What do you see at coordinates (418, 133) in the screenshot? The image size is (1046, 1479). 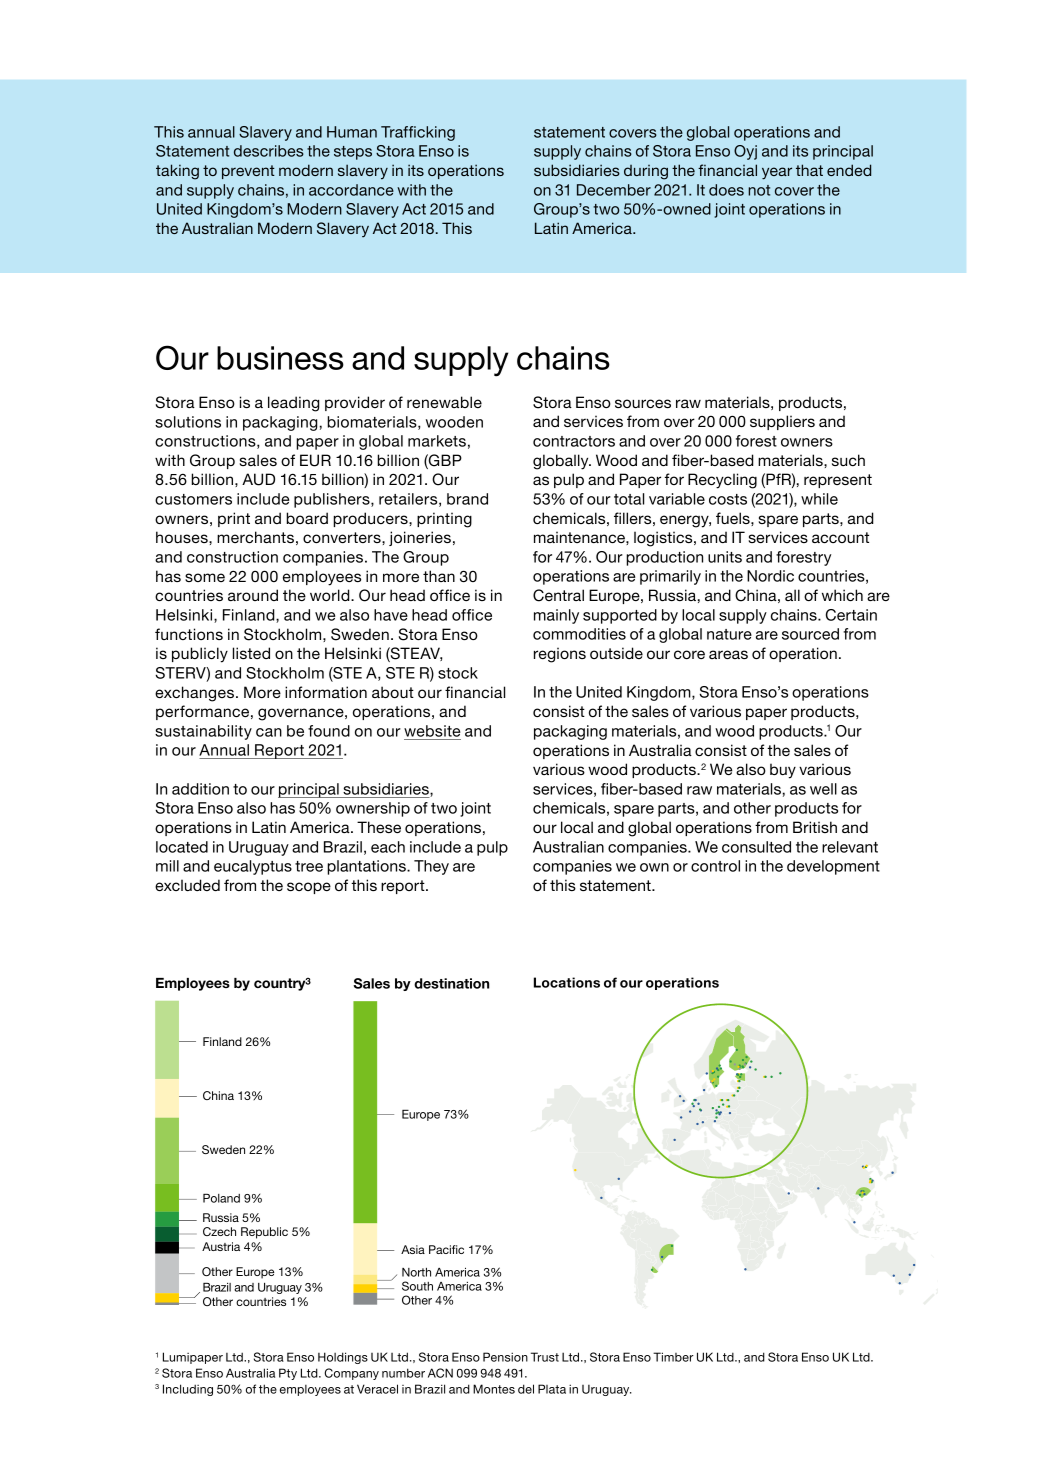 I see `Trafficking` at bounding box center [418, 133].
